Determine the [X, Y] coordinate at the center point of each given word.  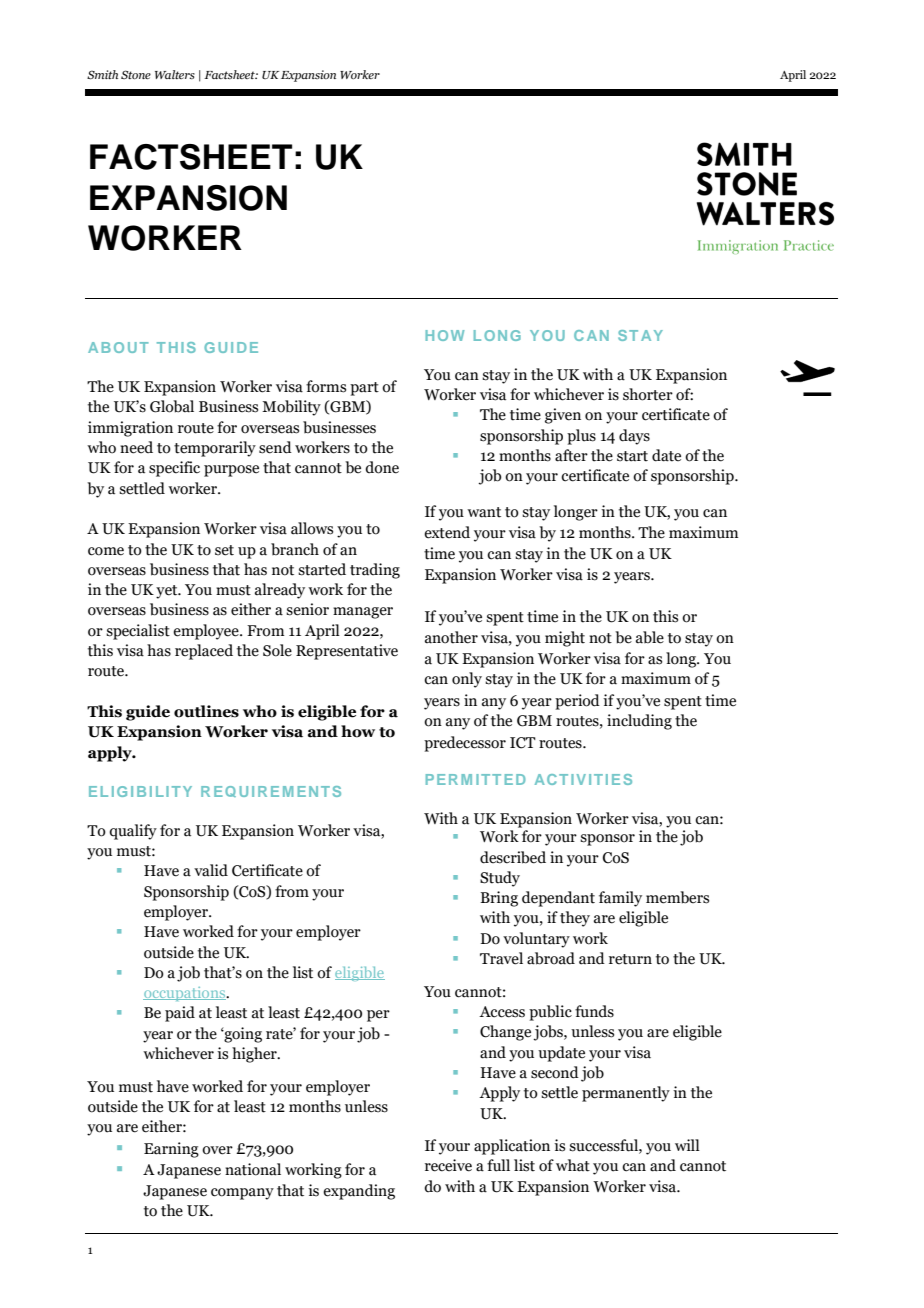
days [634, 437]
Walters [175, 74]
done [382, 467]
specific [174, 469]
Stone [136, 74]
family [620, 899]
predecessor [465, 744]
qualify [133, 832]
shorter [648, 394]
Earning [171, 1150]
